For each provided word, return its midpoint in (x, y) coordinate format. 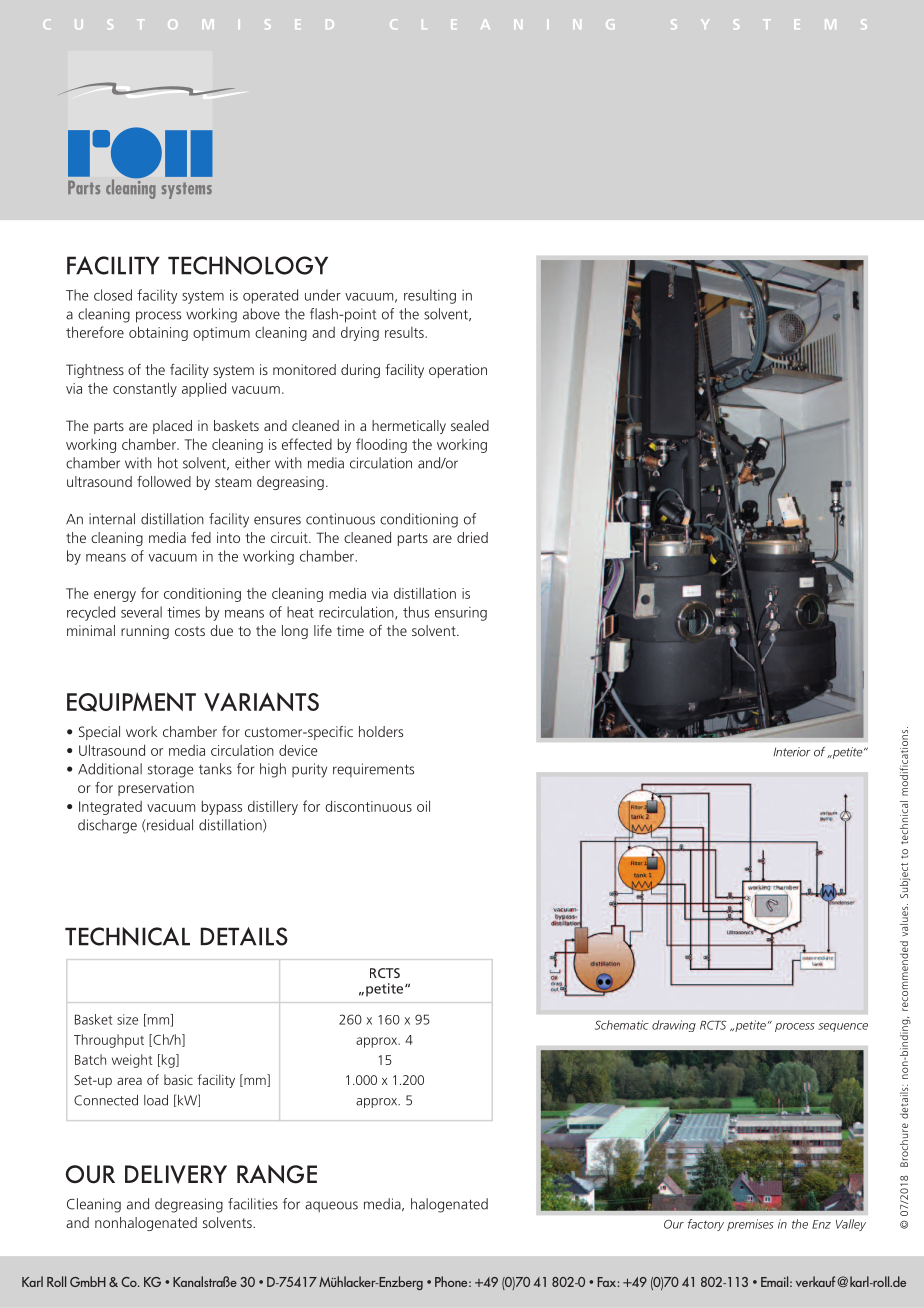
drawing (674, 1026)
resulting (430, 296)
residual (169, 825)
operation (458, 371)
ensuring (461, 614)
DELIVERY (176, 1174)
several (141, 612)
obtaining (158, 333)
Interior (792, 752)
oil (423, 806)
